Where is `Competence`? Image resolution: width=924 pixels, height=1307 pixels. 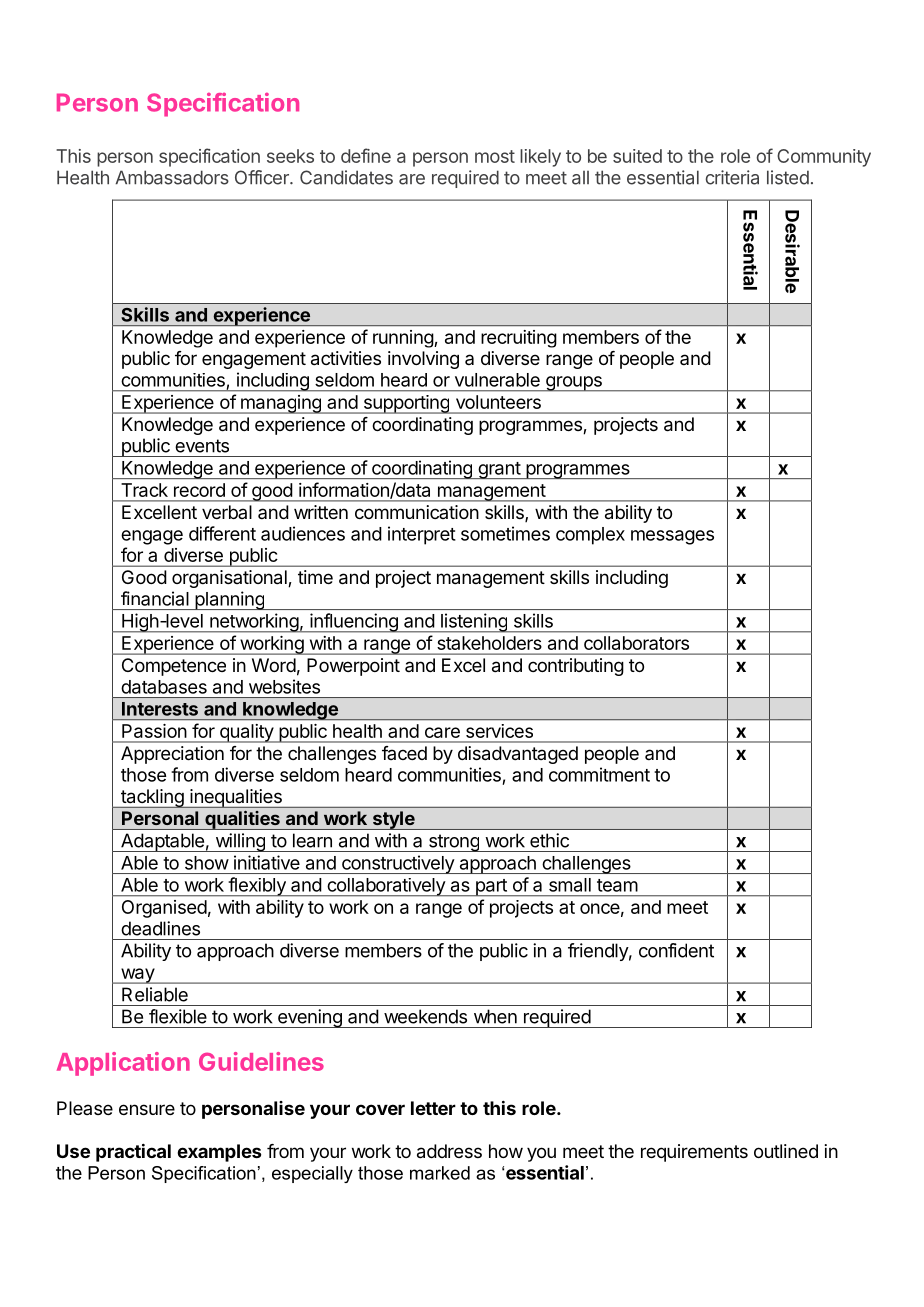 Competence is located at coordinates (174, 667).
